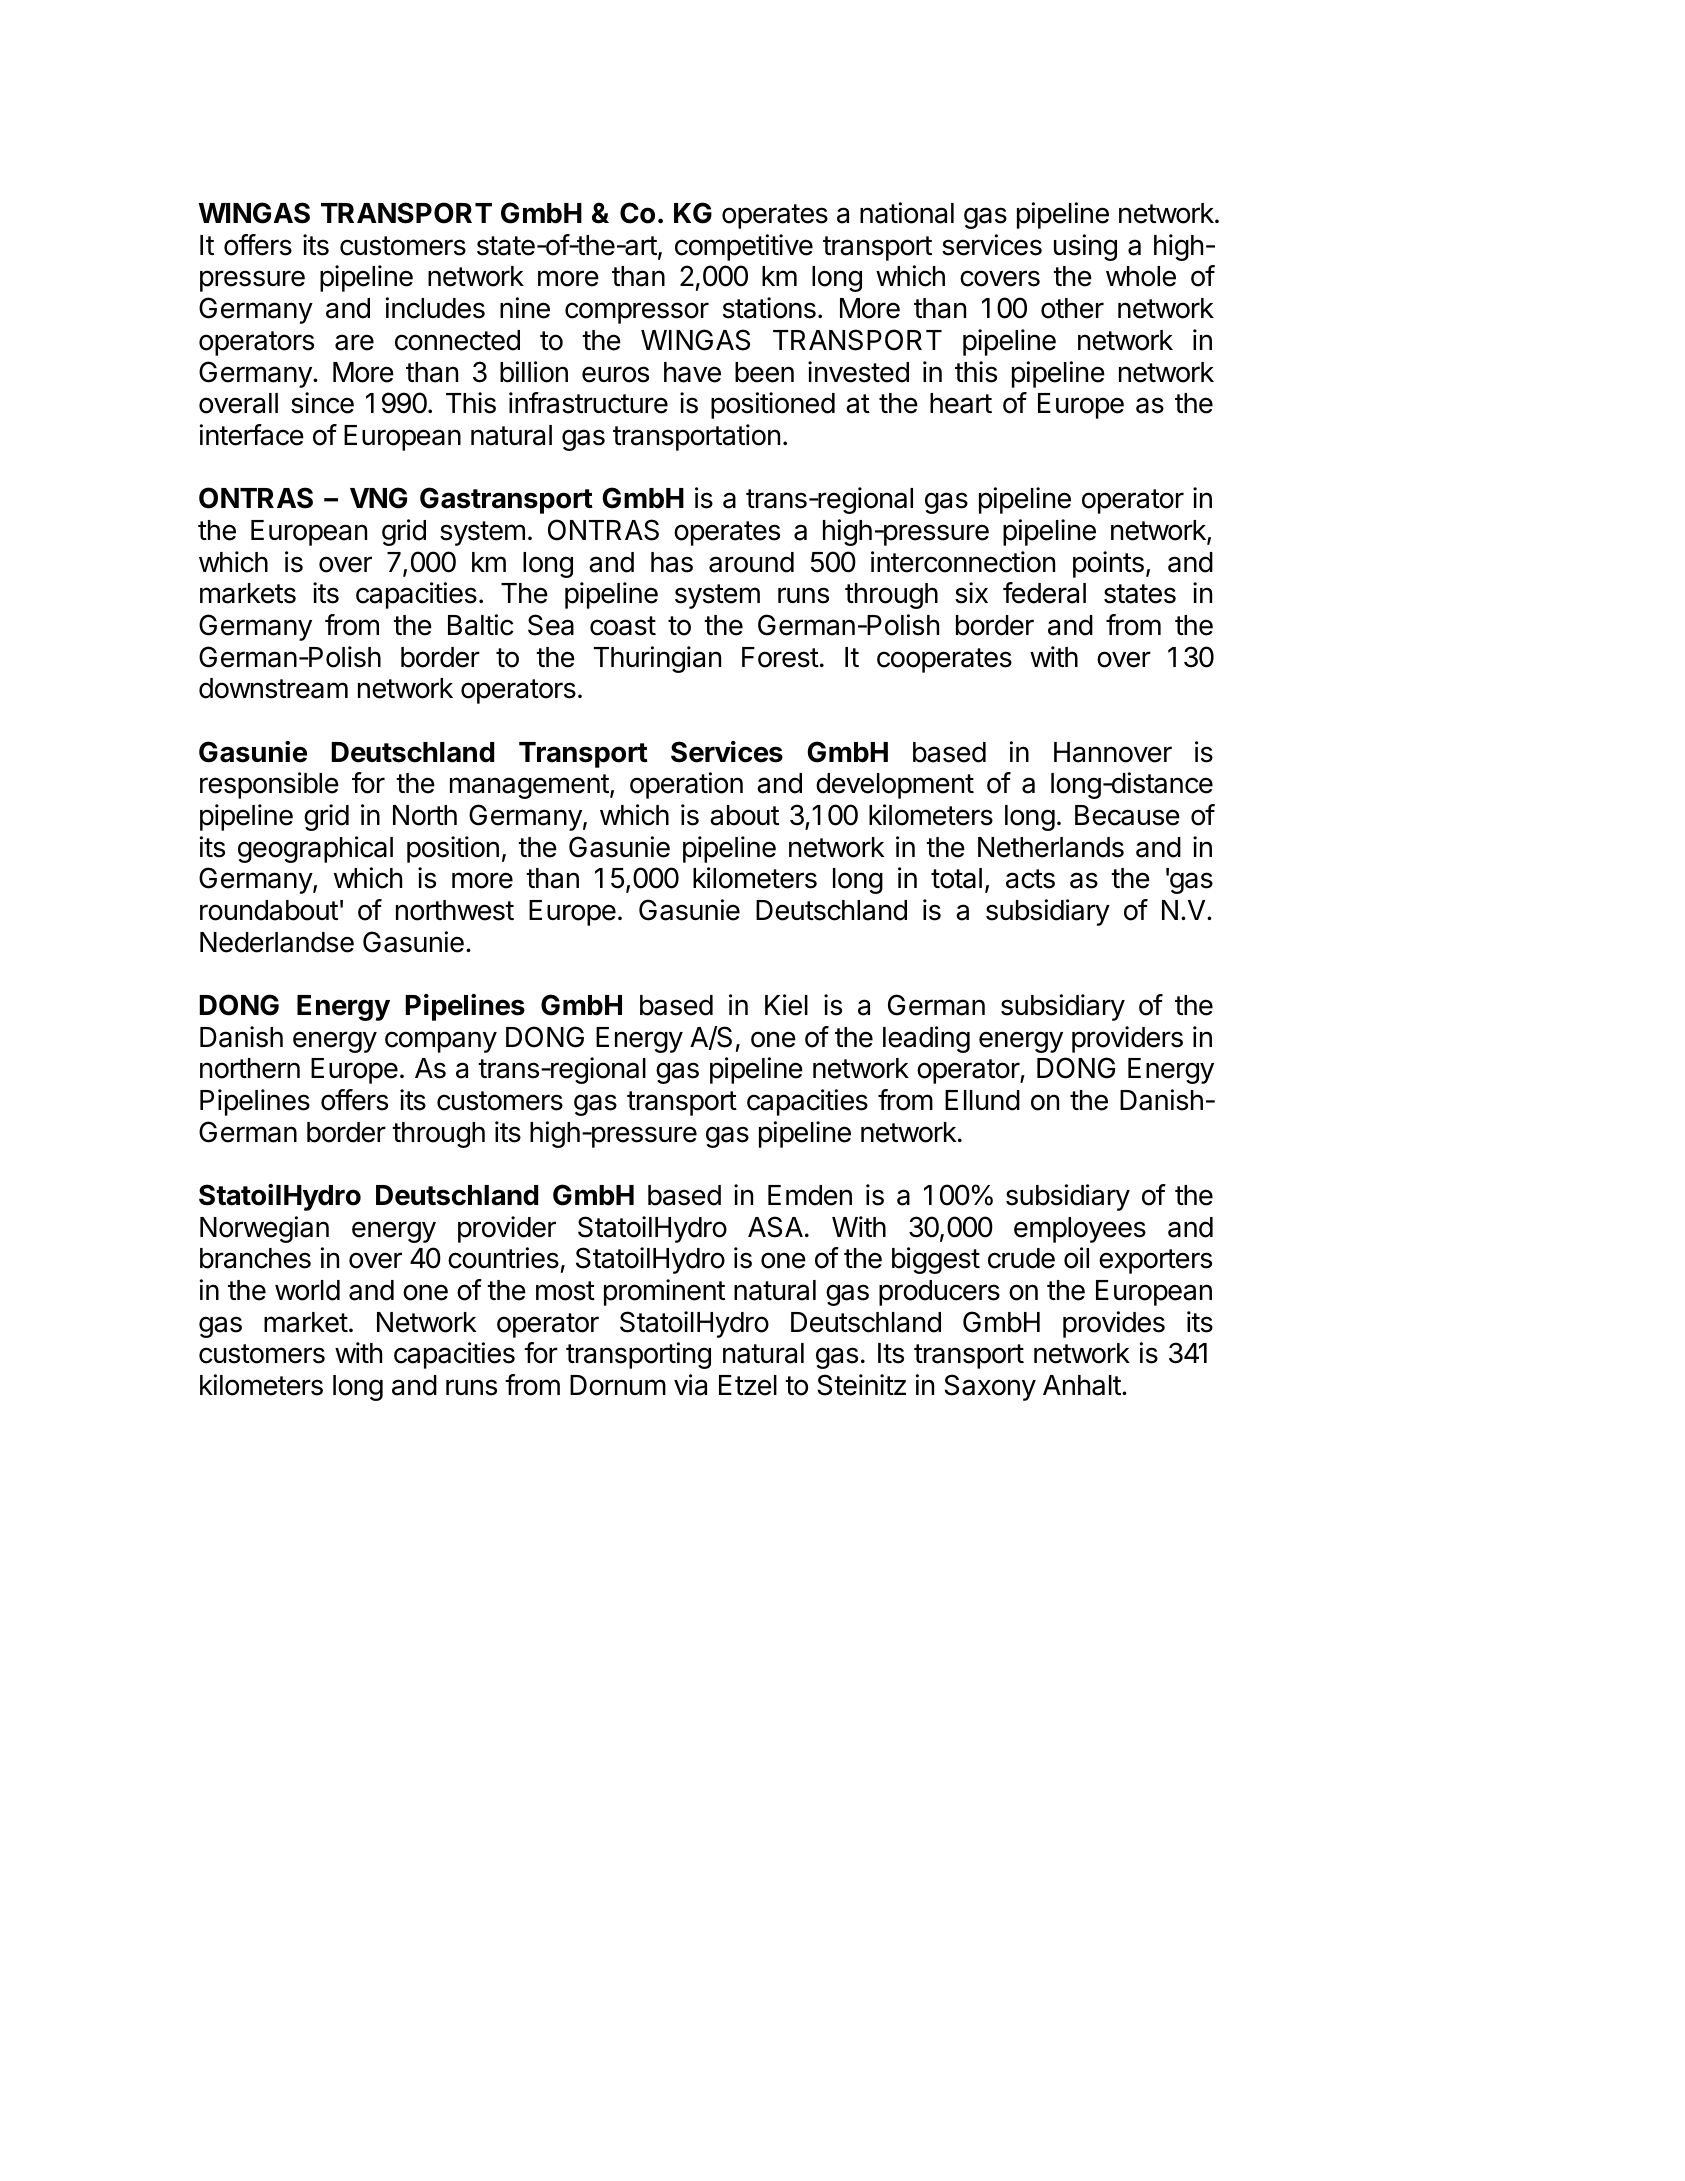 This screenshot has height=2181, width=1685. What do you see at coordinates (435, 308) in the screenshot?
I see `includes` at bounding box center [435, 308].
